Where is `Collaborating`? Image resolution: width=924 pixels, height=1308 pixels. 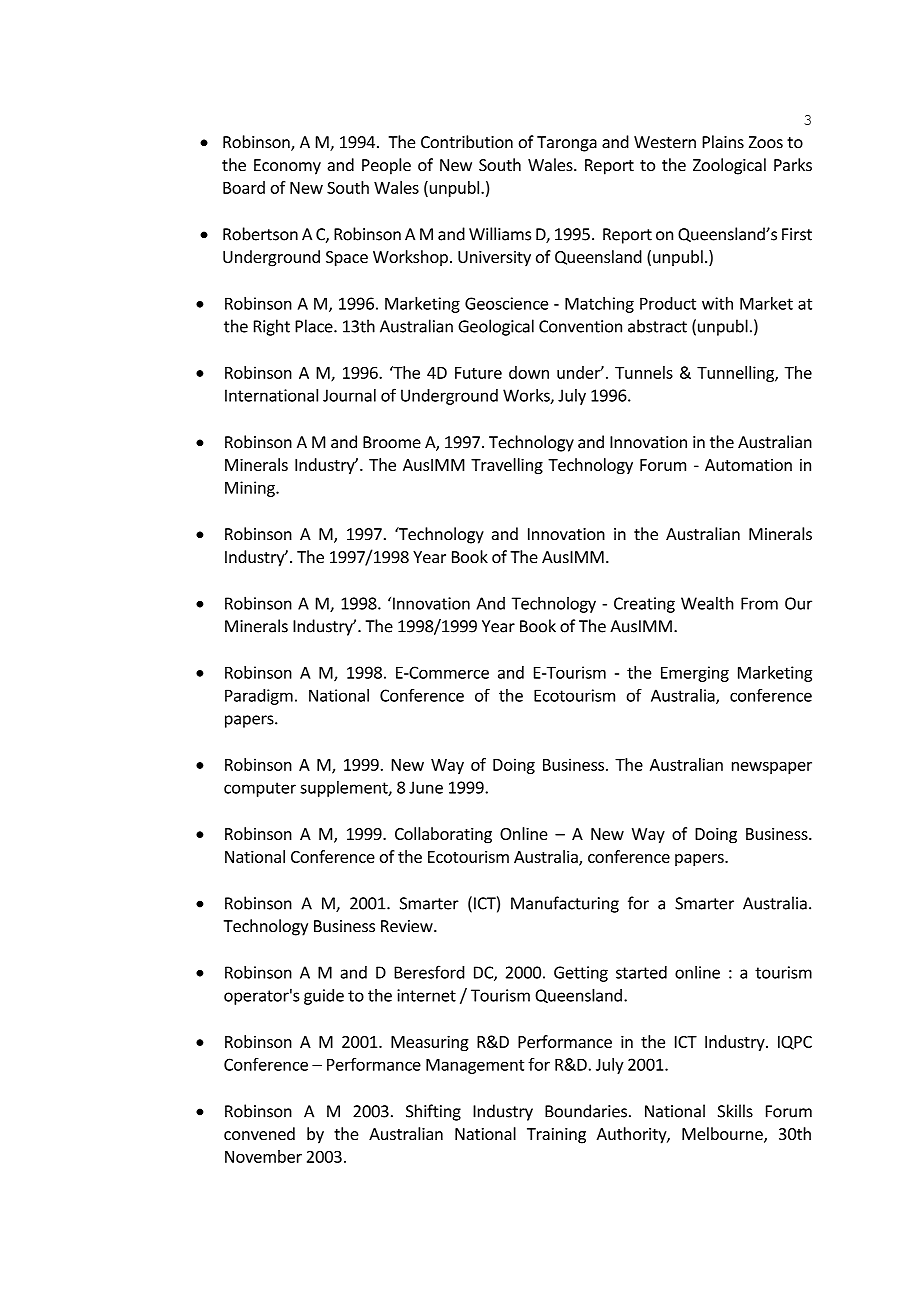 Collaborating is located at coordinates (443, 835).
